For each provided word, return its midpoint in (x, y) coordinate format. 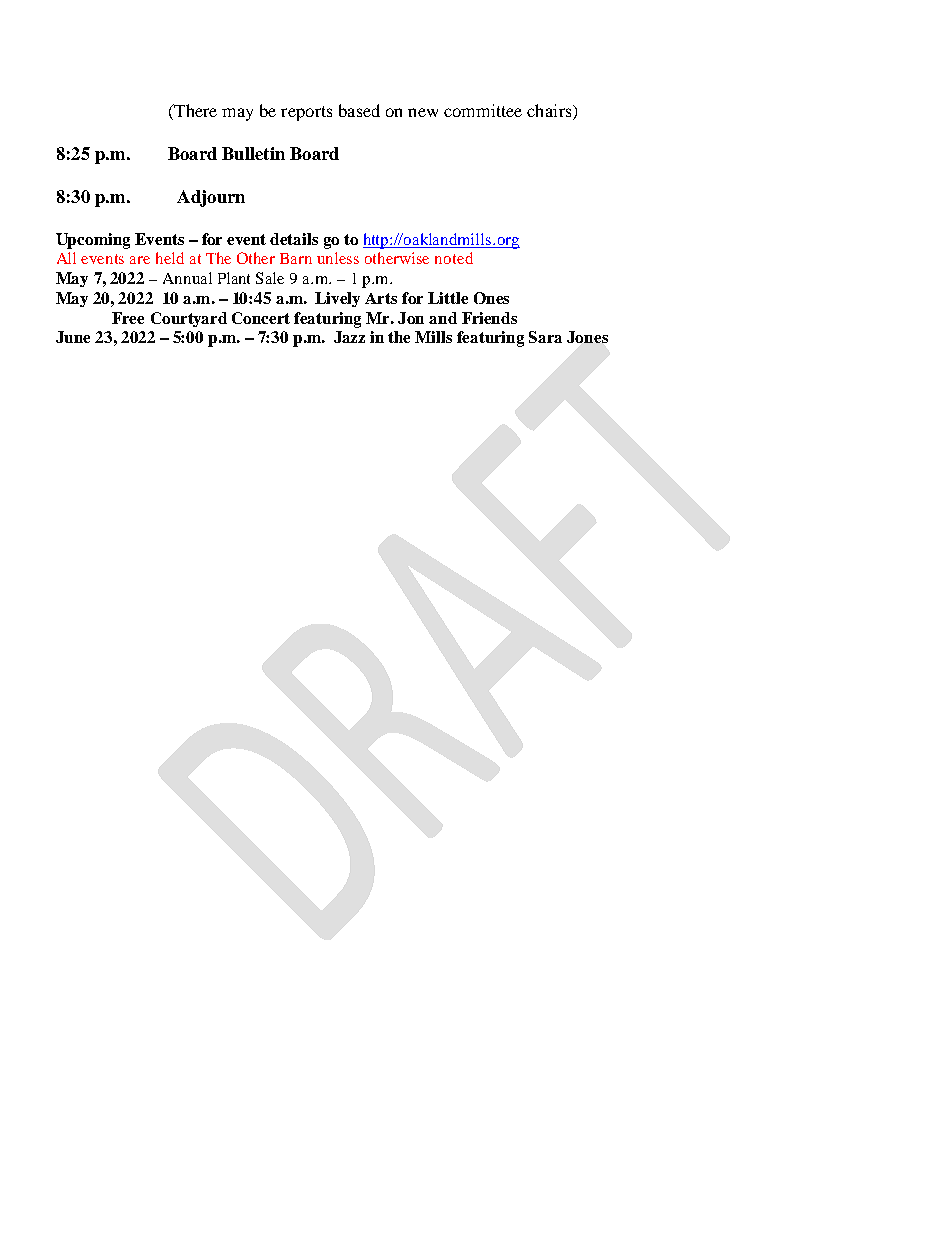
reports (306, 113)
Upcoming (93, 241)
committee (483, 110)
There (194, 112)
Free (128, 318)
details (294, 239)
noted (454, 258)
